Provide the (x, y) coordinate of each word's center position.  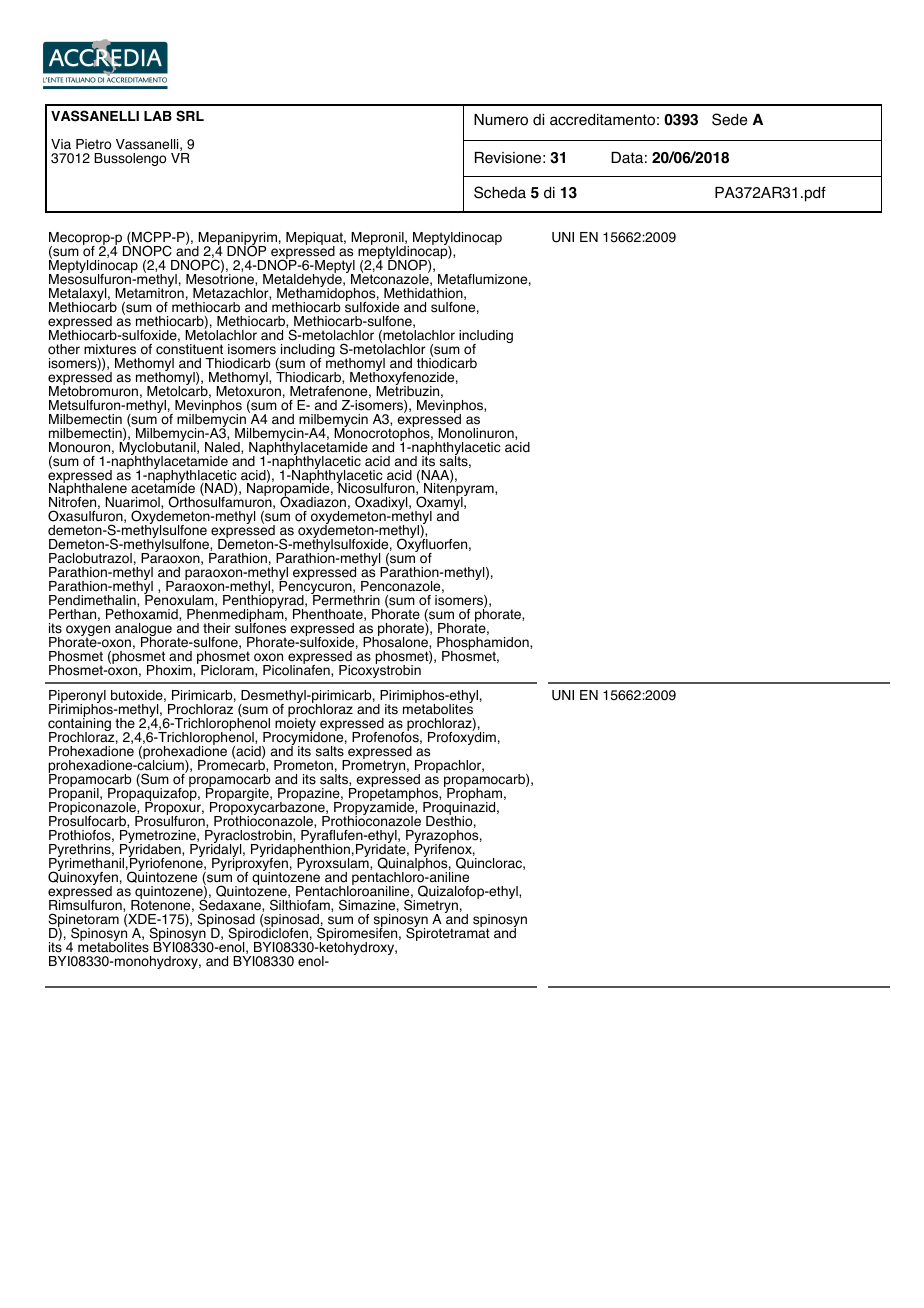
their (217, 628)
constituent (189, 349)
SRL (190, 116)
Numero (501, 120)
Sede (729, 119)
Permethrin (345, 599)
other (64, 349)
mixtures (110, 349)
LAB (158, 116)
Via (61, 144)
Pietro (93, 144)
